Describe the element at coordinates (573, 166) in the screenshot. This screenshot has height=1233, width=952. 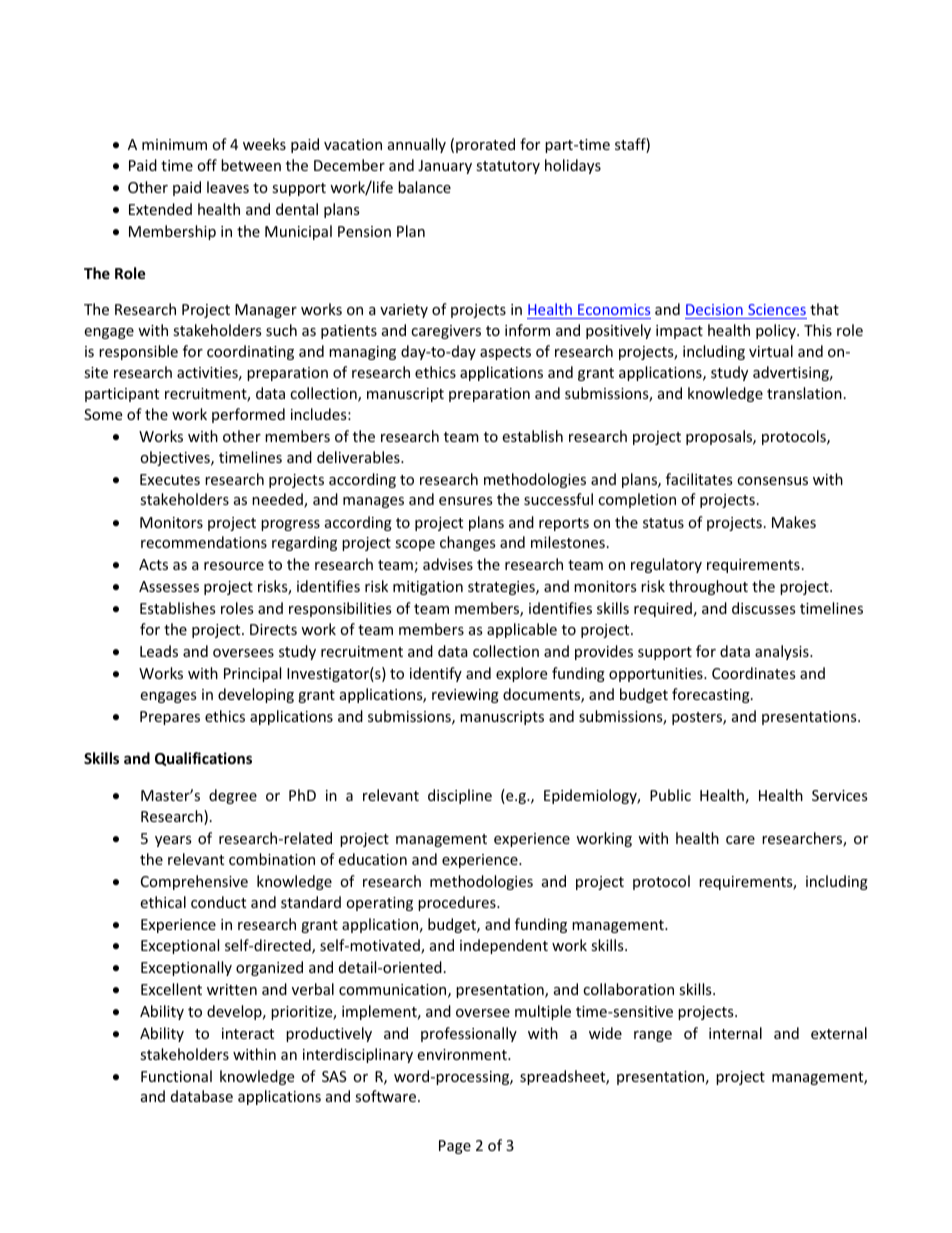
I see `holidays` at that location.
